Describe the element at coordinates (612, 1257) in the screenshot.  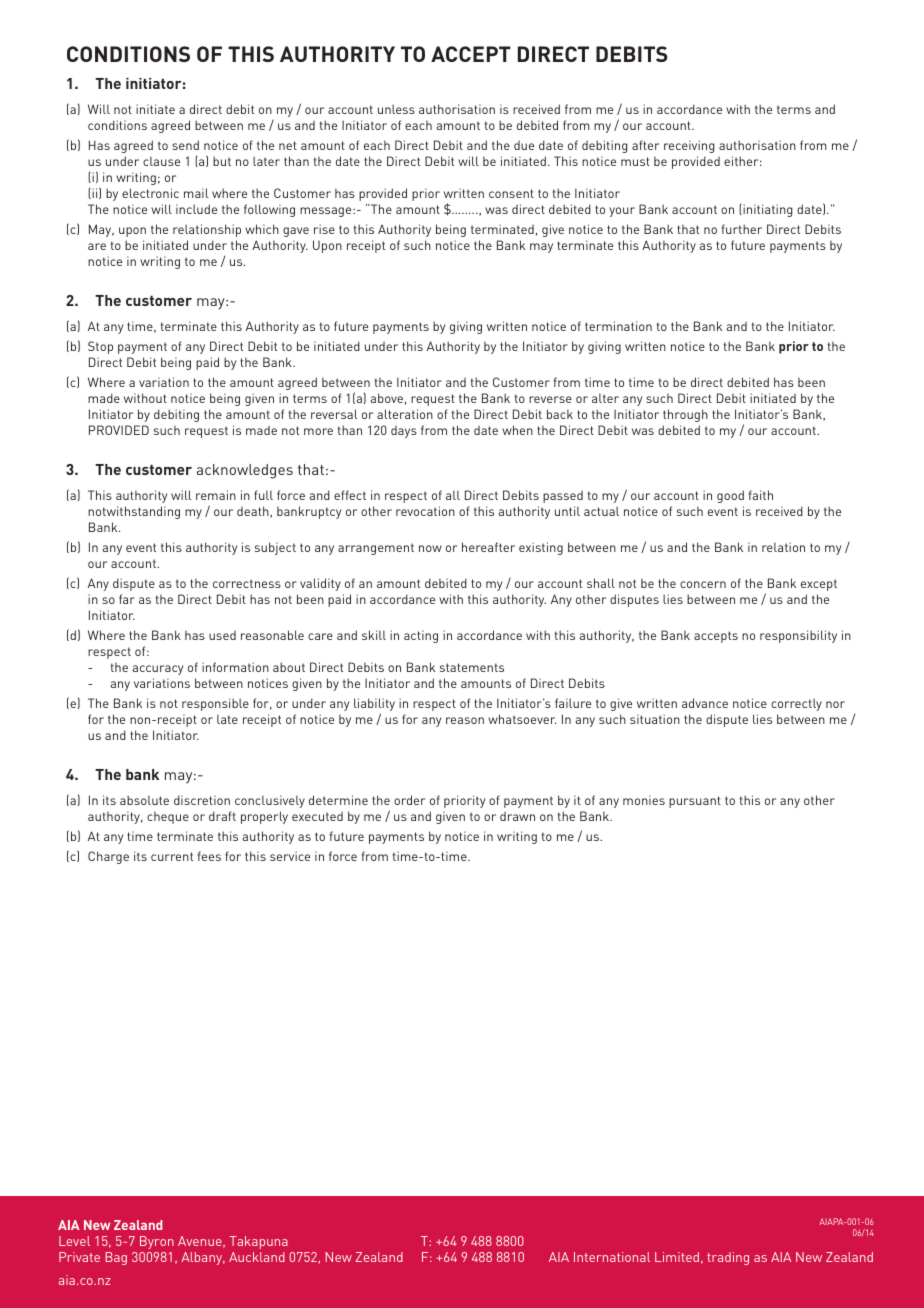
I see `International` at that location.
